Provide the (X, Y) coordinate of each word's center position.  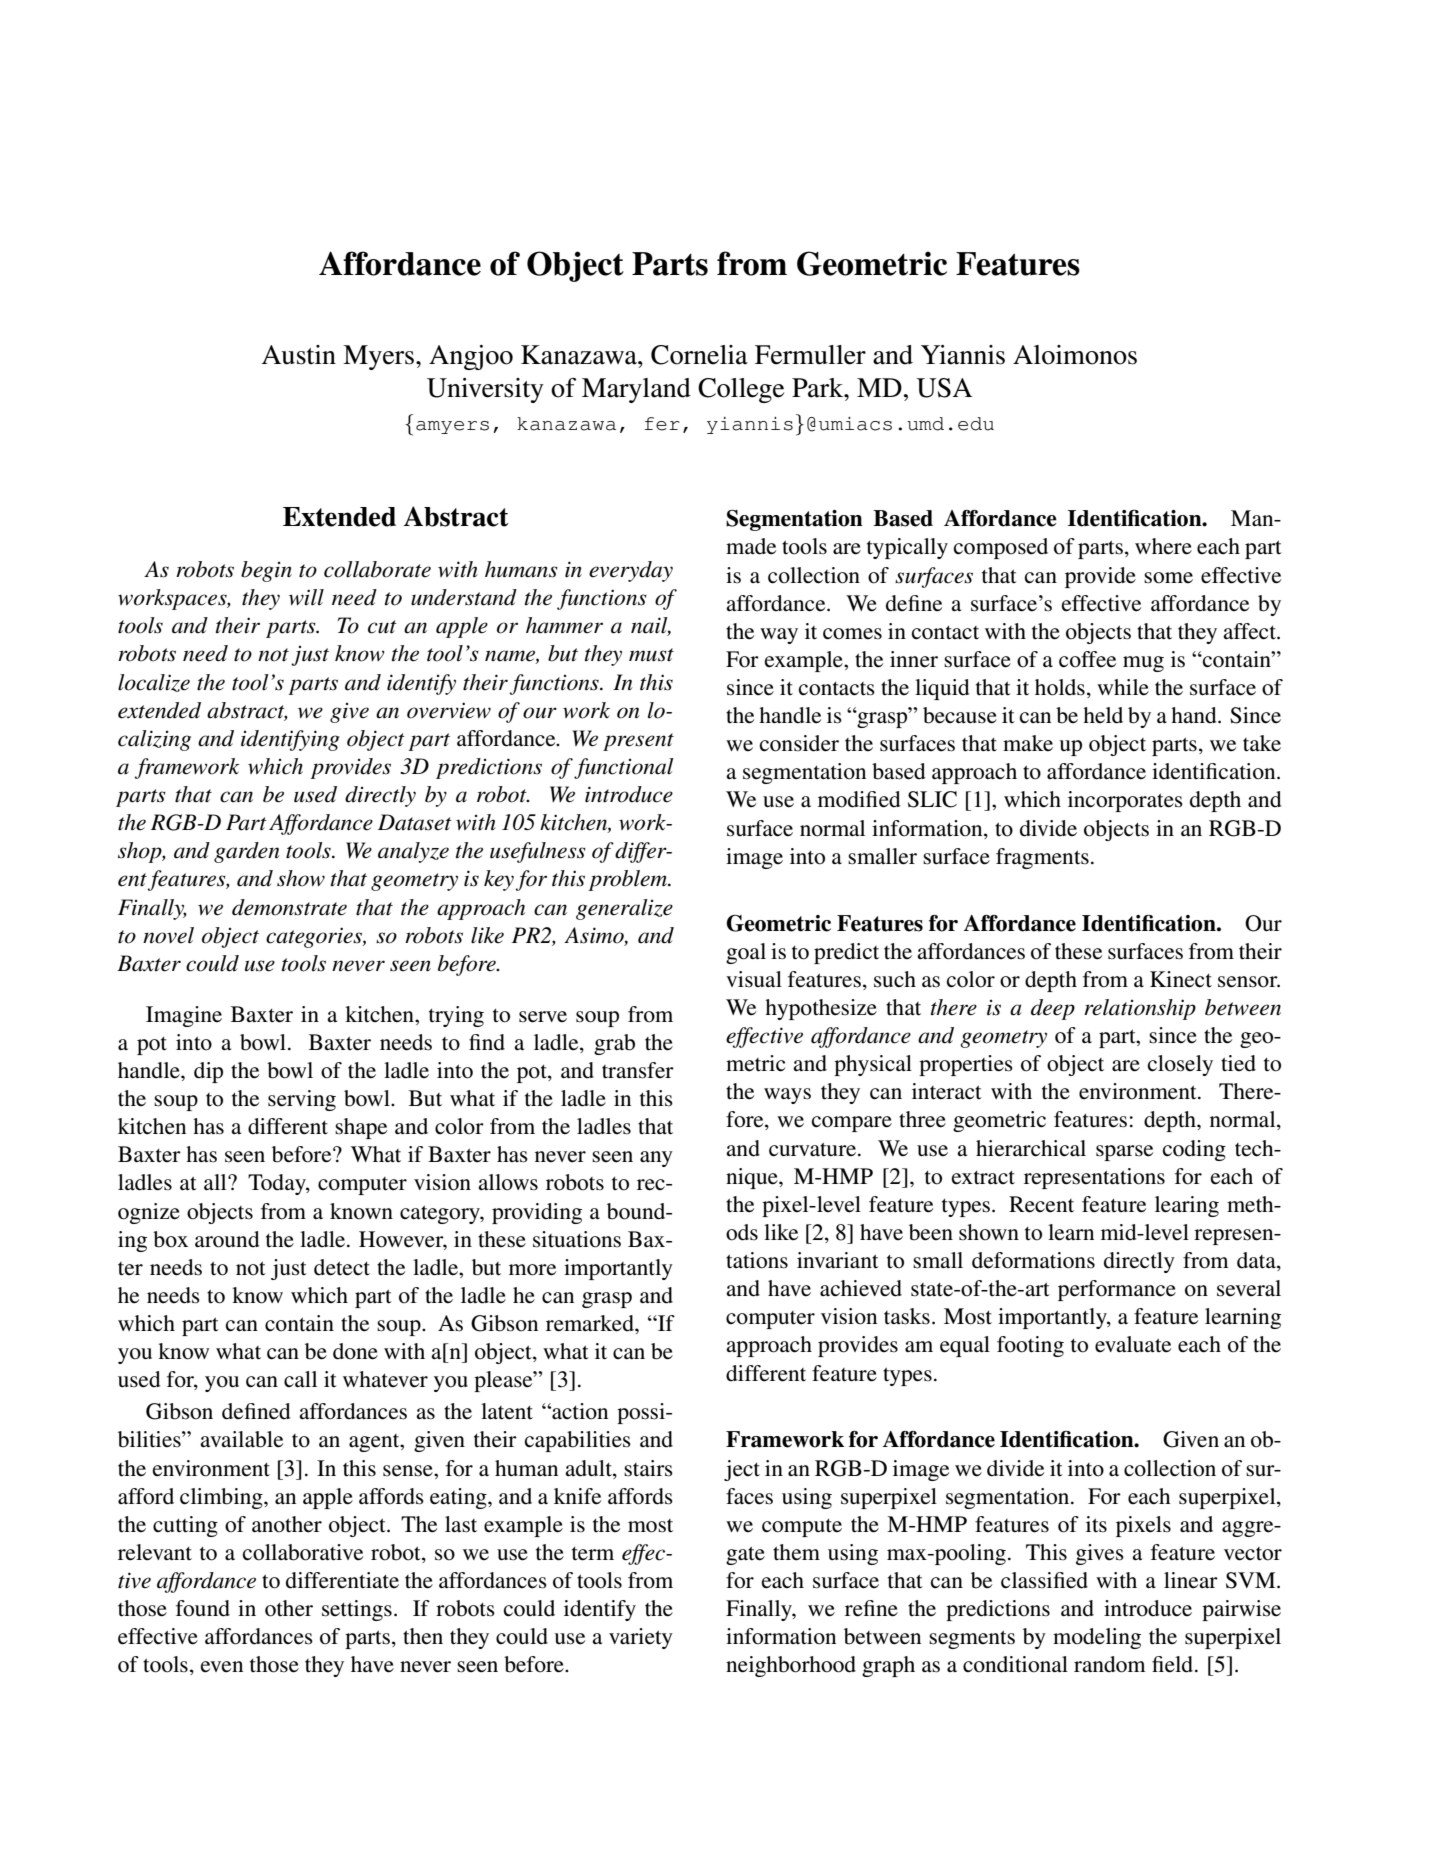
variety (641, 1638)
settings (357, 1610)
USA (944, 388)
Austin (299, 355)
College (741, 390)
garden (247, 852)
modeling (1097, 1638)
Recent (1041, 1204)
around (227, 1239)
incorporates (1125, 801)
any (656, 1159)
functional (624, 768)
